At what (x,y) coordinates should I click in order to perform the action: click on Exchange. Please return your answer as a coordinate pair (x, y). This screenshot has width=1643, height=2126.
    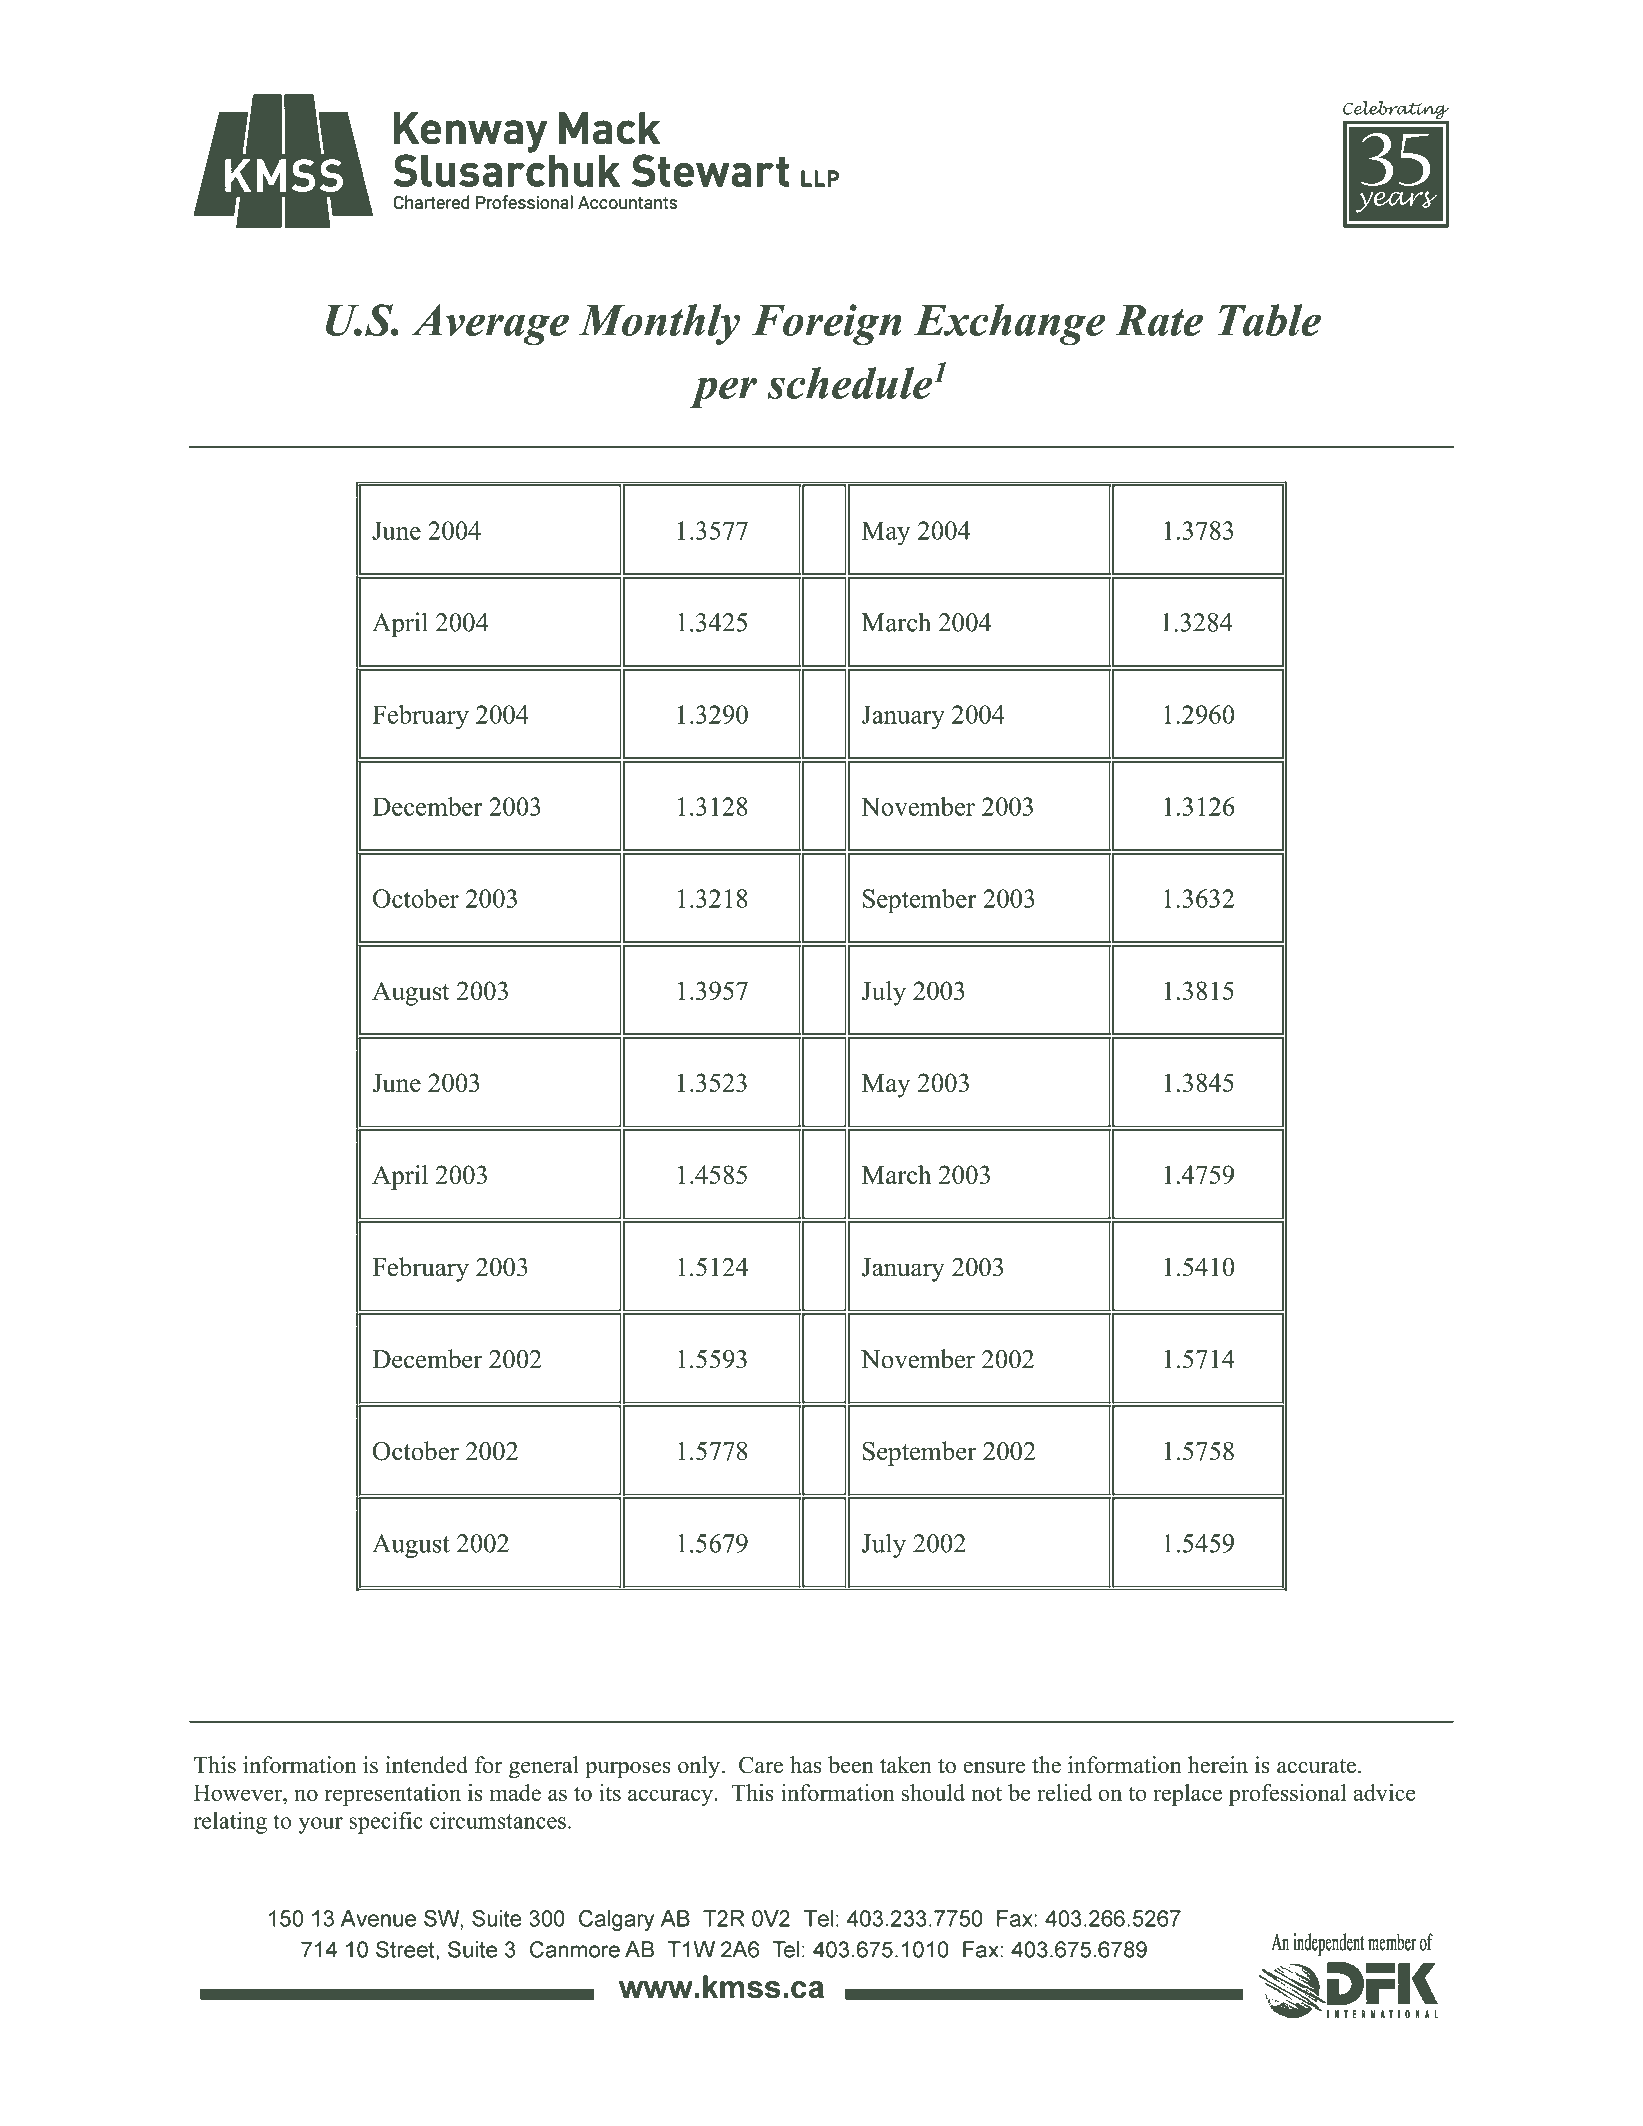
    Looking at the image, I should click on (1010, 324).
